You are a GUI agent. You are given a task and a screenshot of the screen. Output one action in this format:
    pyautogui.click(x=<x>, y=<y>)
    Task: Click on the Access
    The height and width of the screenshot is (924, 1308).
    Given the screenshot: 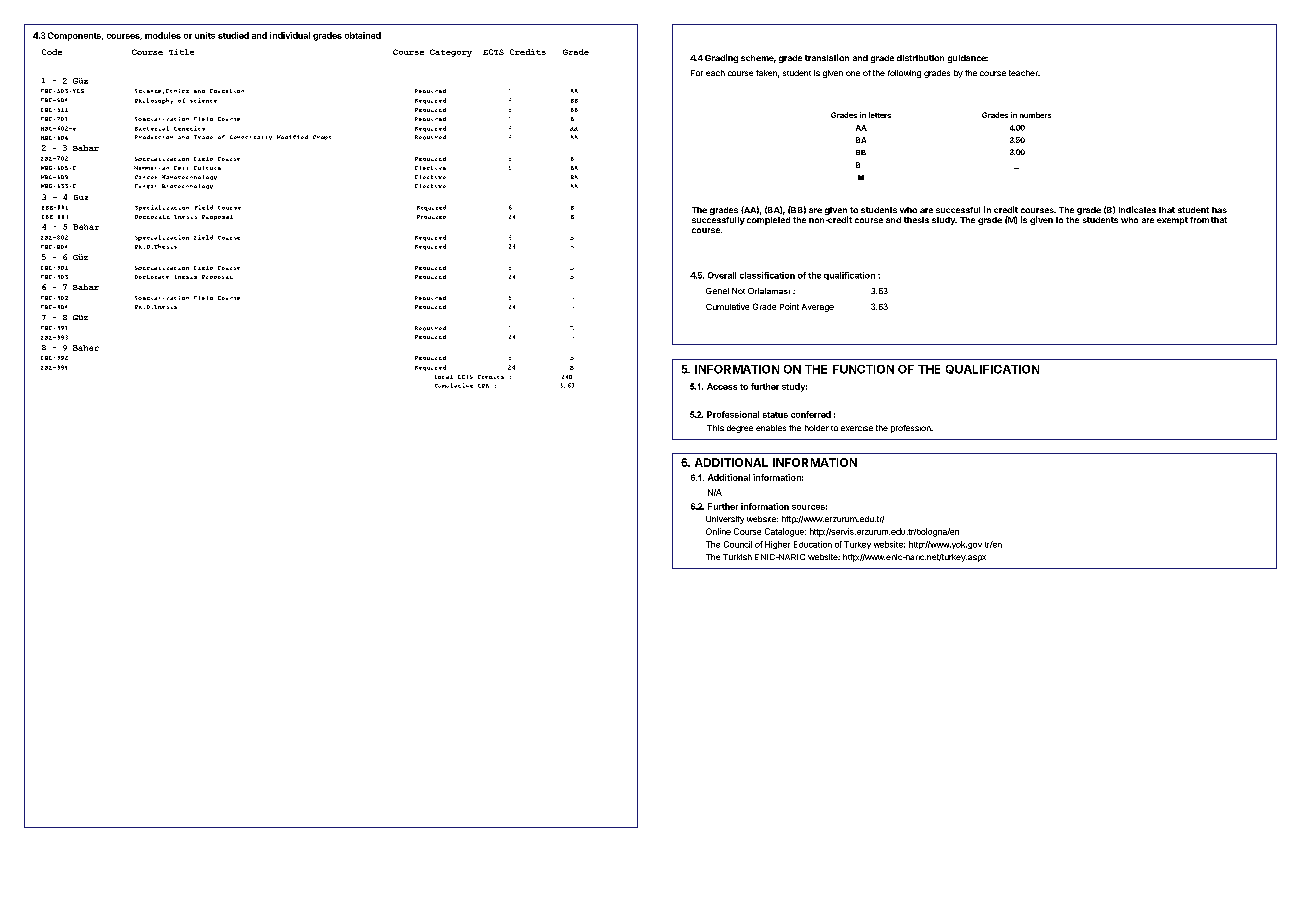 What is the action you would take?
    pyautogui.click(x=722, y=386)
